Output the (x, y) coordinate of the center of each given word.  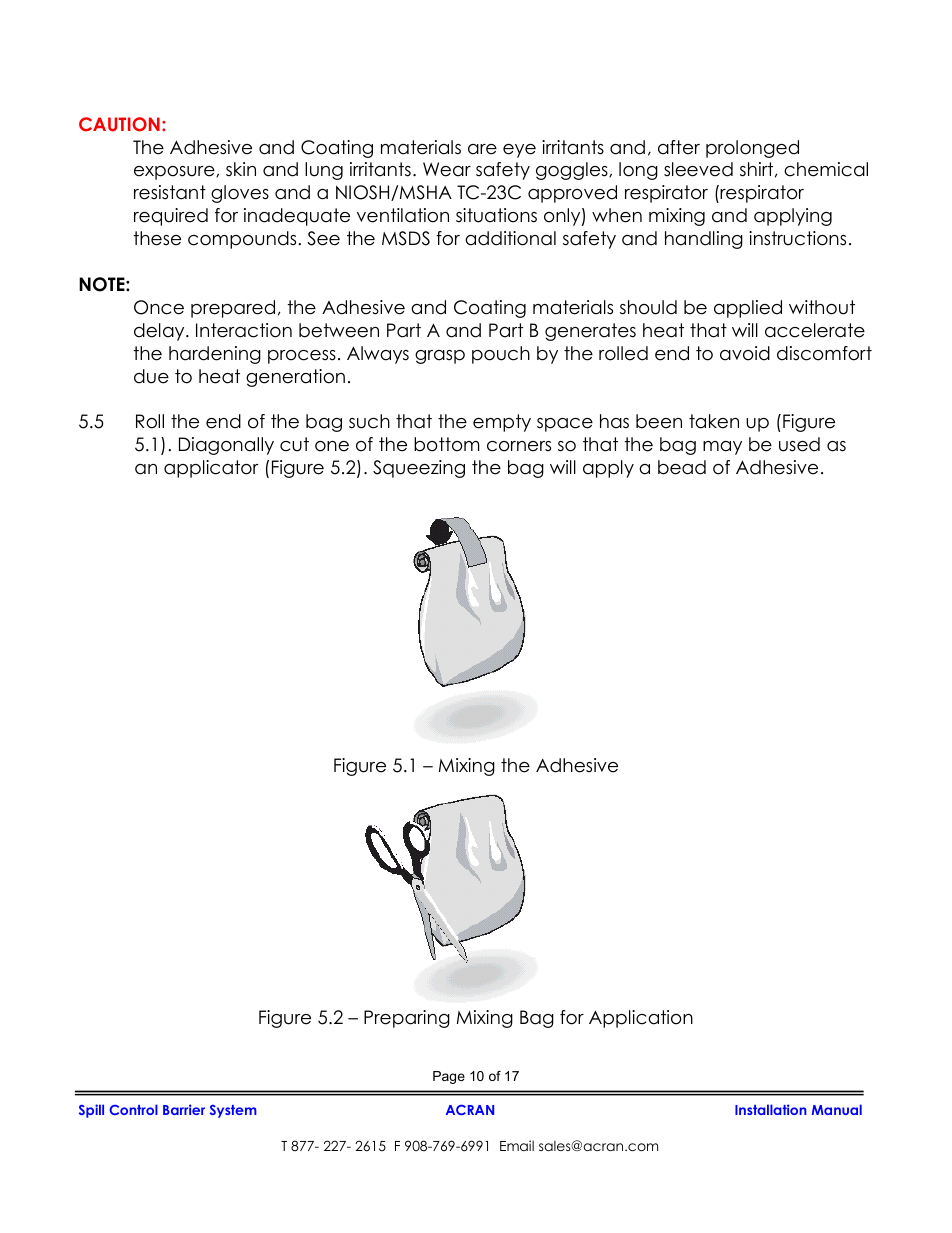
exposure (175, 173)
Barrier (184, 1109)
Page (449, 1077)
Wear (447, 169)
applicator (211, 469)
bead (682, 467)
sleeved (698, 169)
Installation (770, 1109)
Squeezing (419, 469)
